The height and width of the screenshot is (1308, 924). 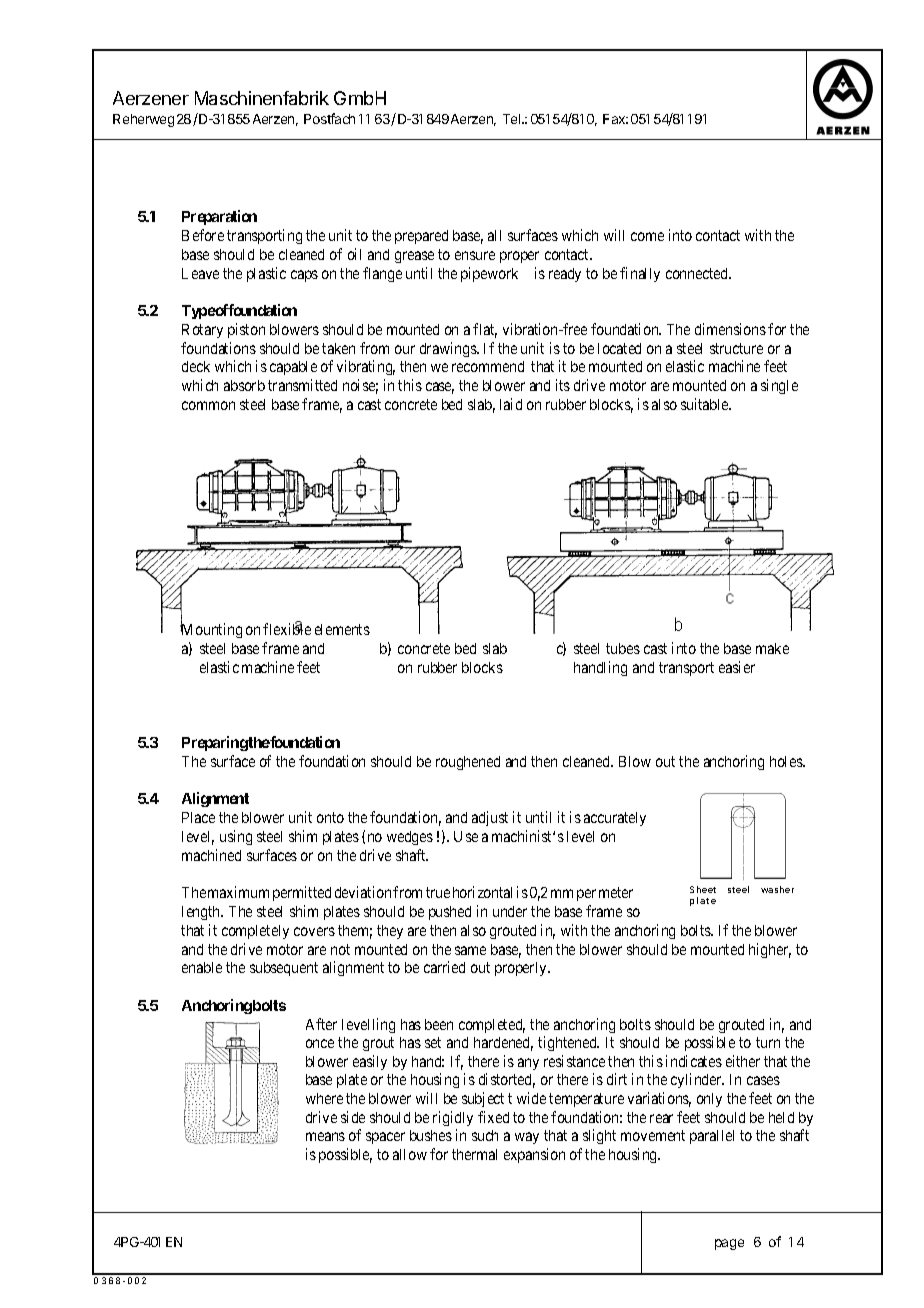 What do you see at coordinates (511, 404) in the screenshot?
I see `laid` at bounding box center [511, 404].
